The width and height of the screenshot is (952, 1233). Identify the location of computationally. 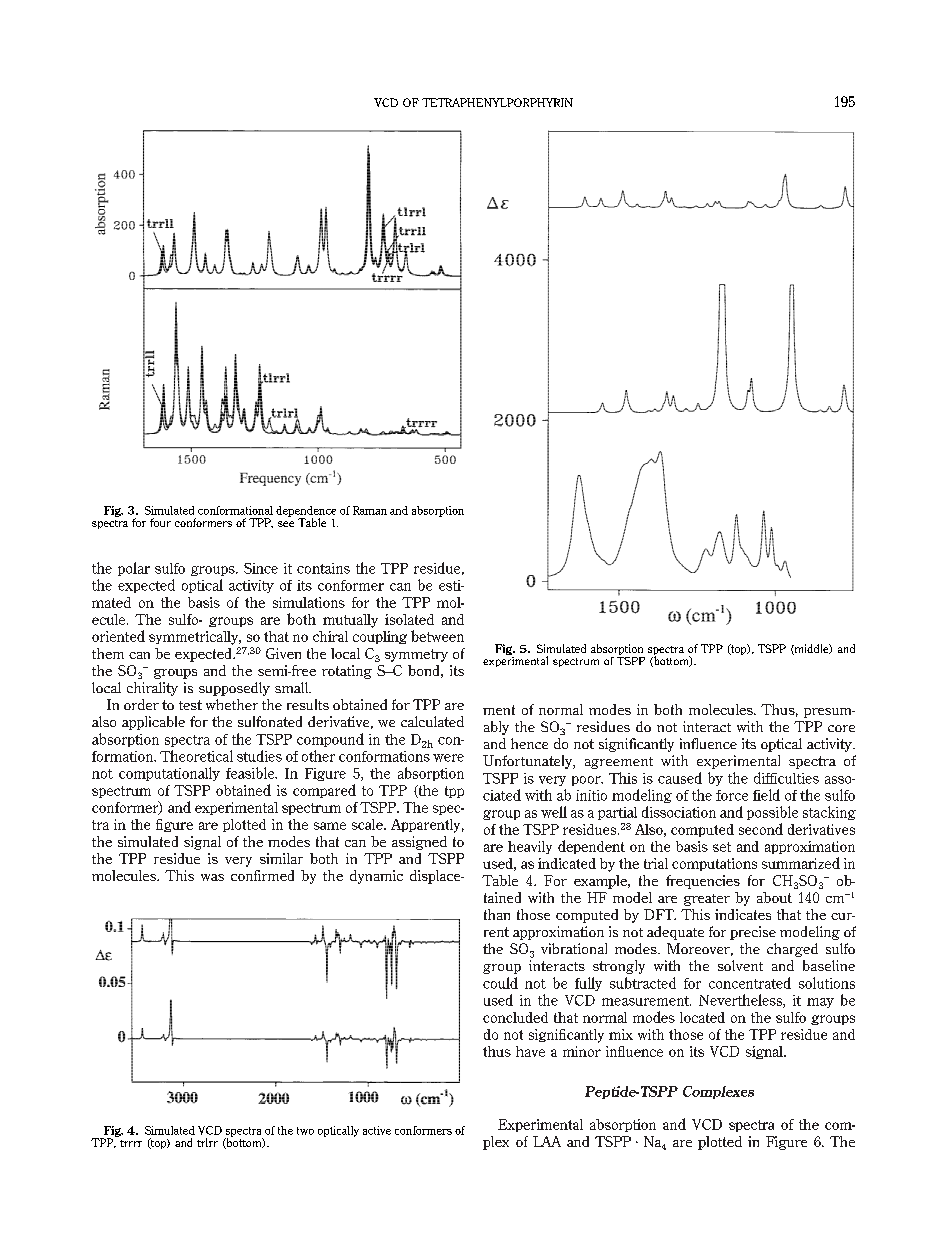
(169, 774).
